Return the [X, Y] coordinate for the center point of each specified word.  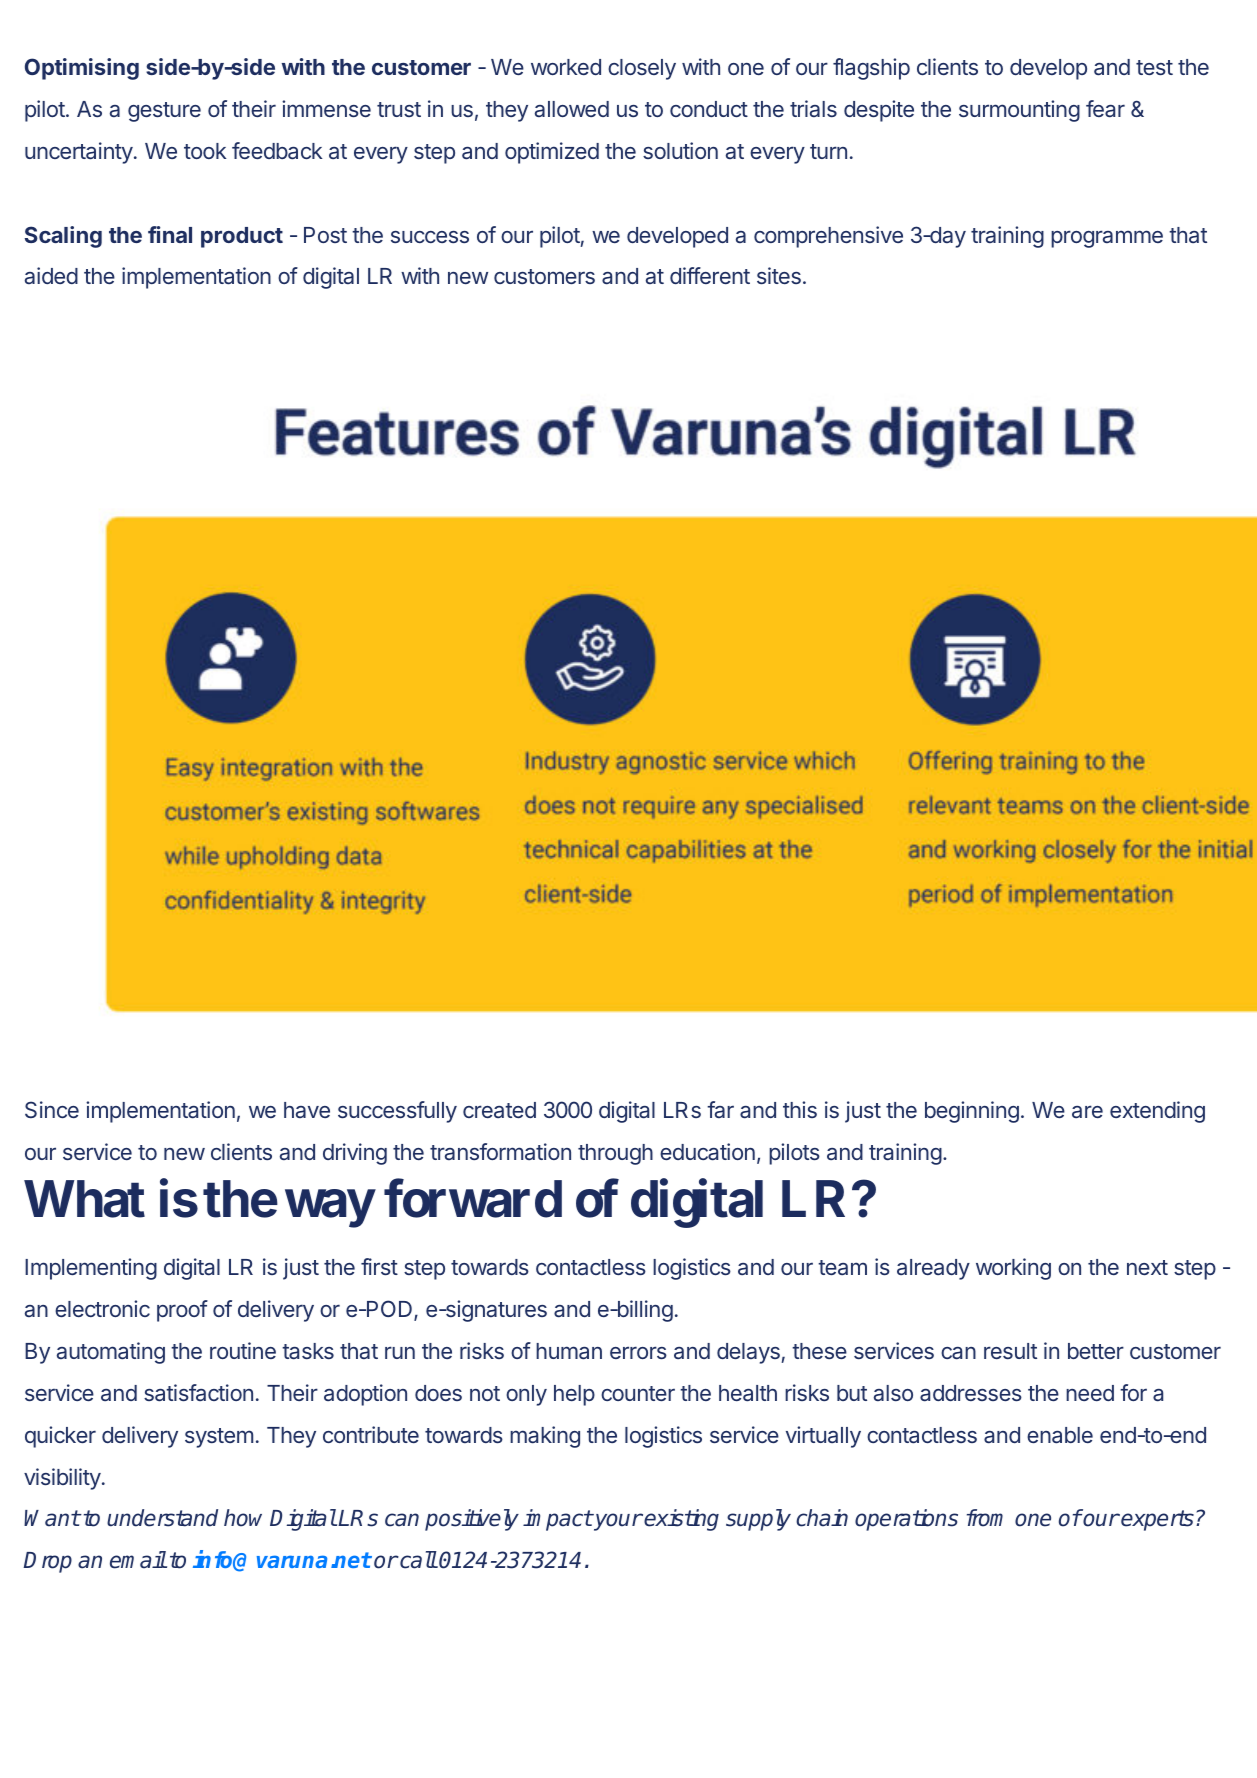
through [615, 1154]
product [242, 237]
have [307, 1110]
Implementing [91, 1269]
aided [51, 275]
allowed [572, 109]
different [710, 275]
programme [1107, 239]
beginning [972, 1112]
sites [779, 275]
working [1013, 1269]
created [499, 1110]
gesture [164, 112]
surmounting [1019, 111]
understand [162, 1518]
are [1087, 1111]
